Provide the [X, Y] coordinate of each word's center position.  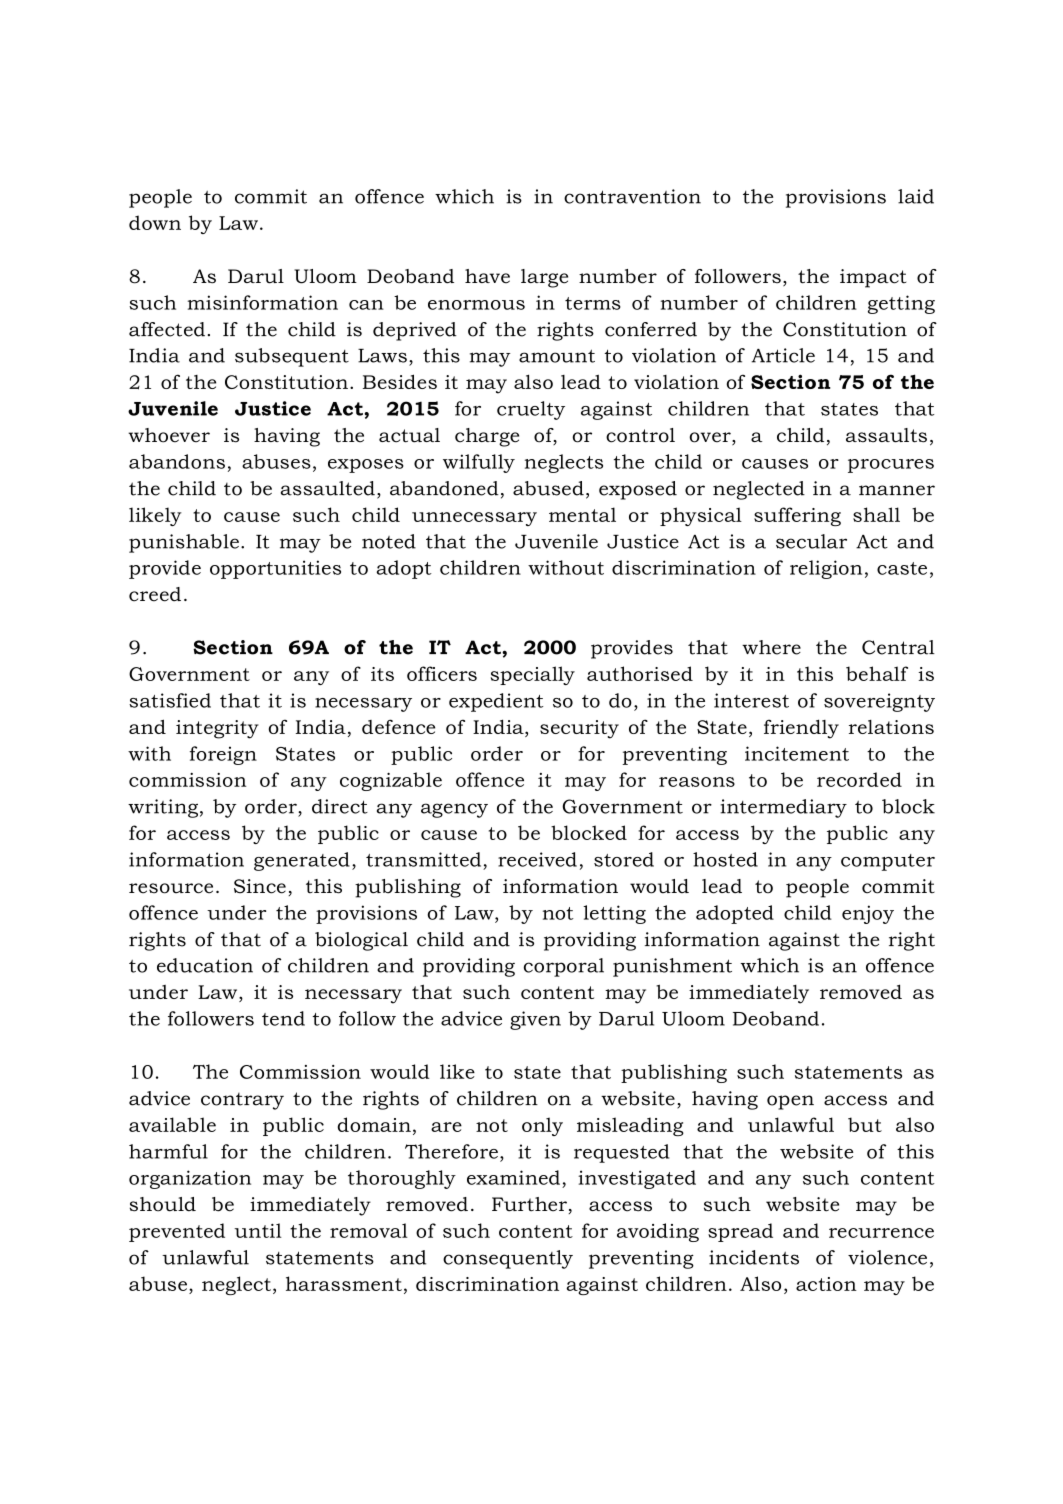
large [544, 278]
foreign [223, 755]
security [579, 729]
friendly [801, 729]
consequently [508, 1259]
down [155, 222]
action [826, 1284]
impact [873, 278]
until [258, 1230]
